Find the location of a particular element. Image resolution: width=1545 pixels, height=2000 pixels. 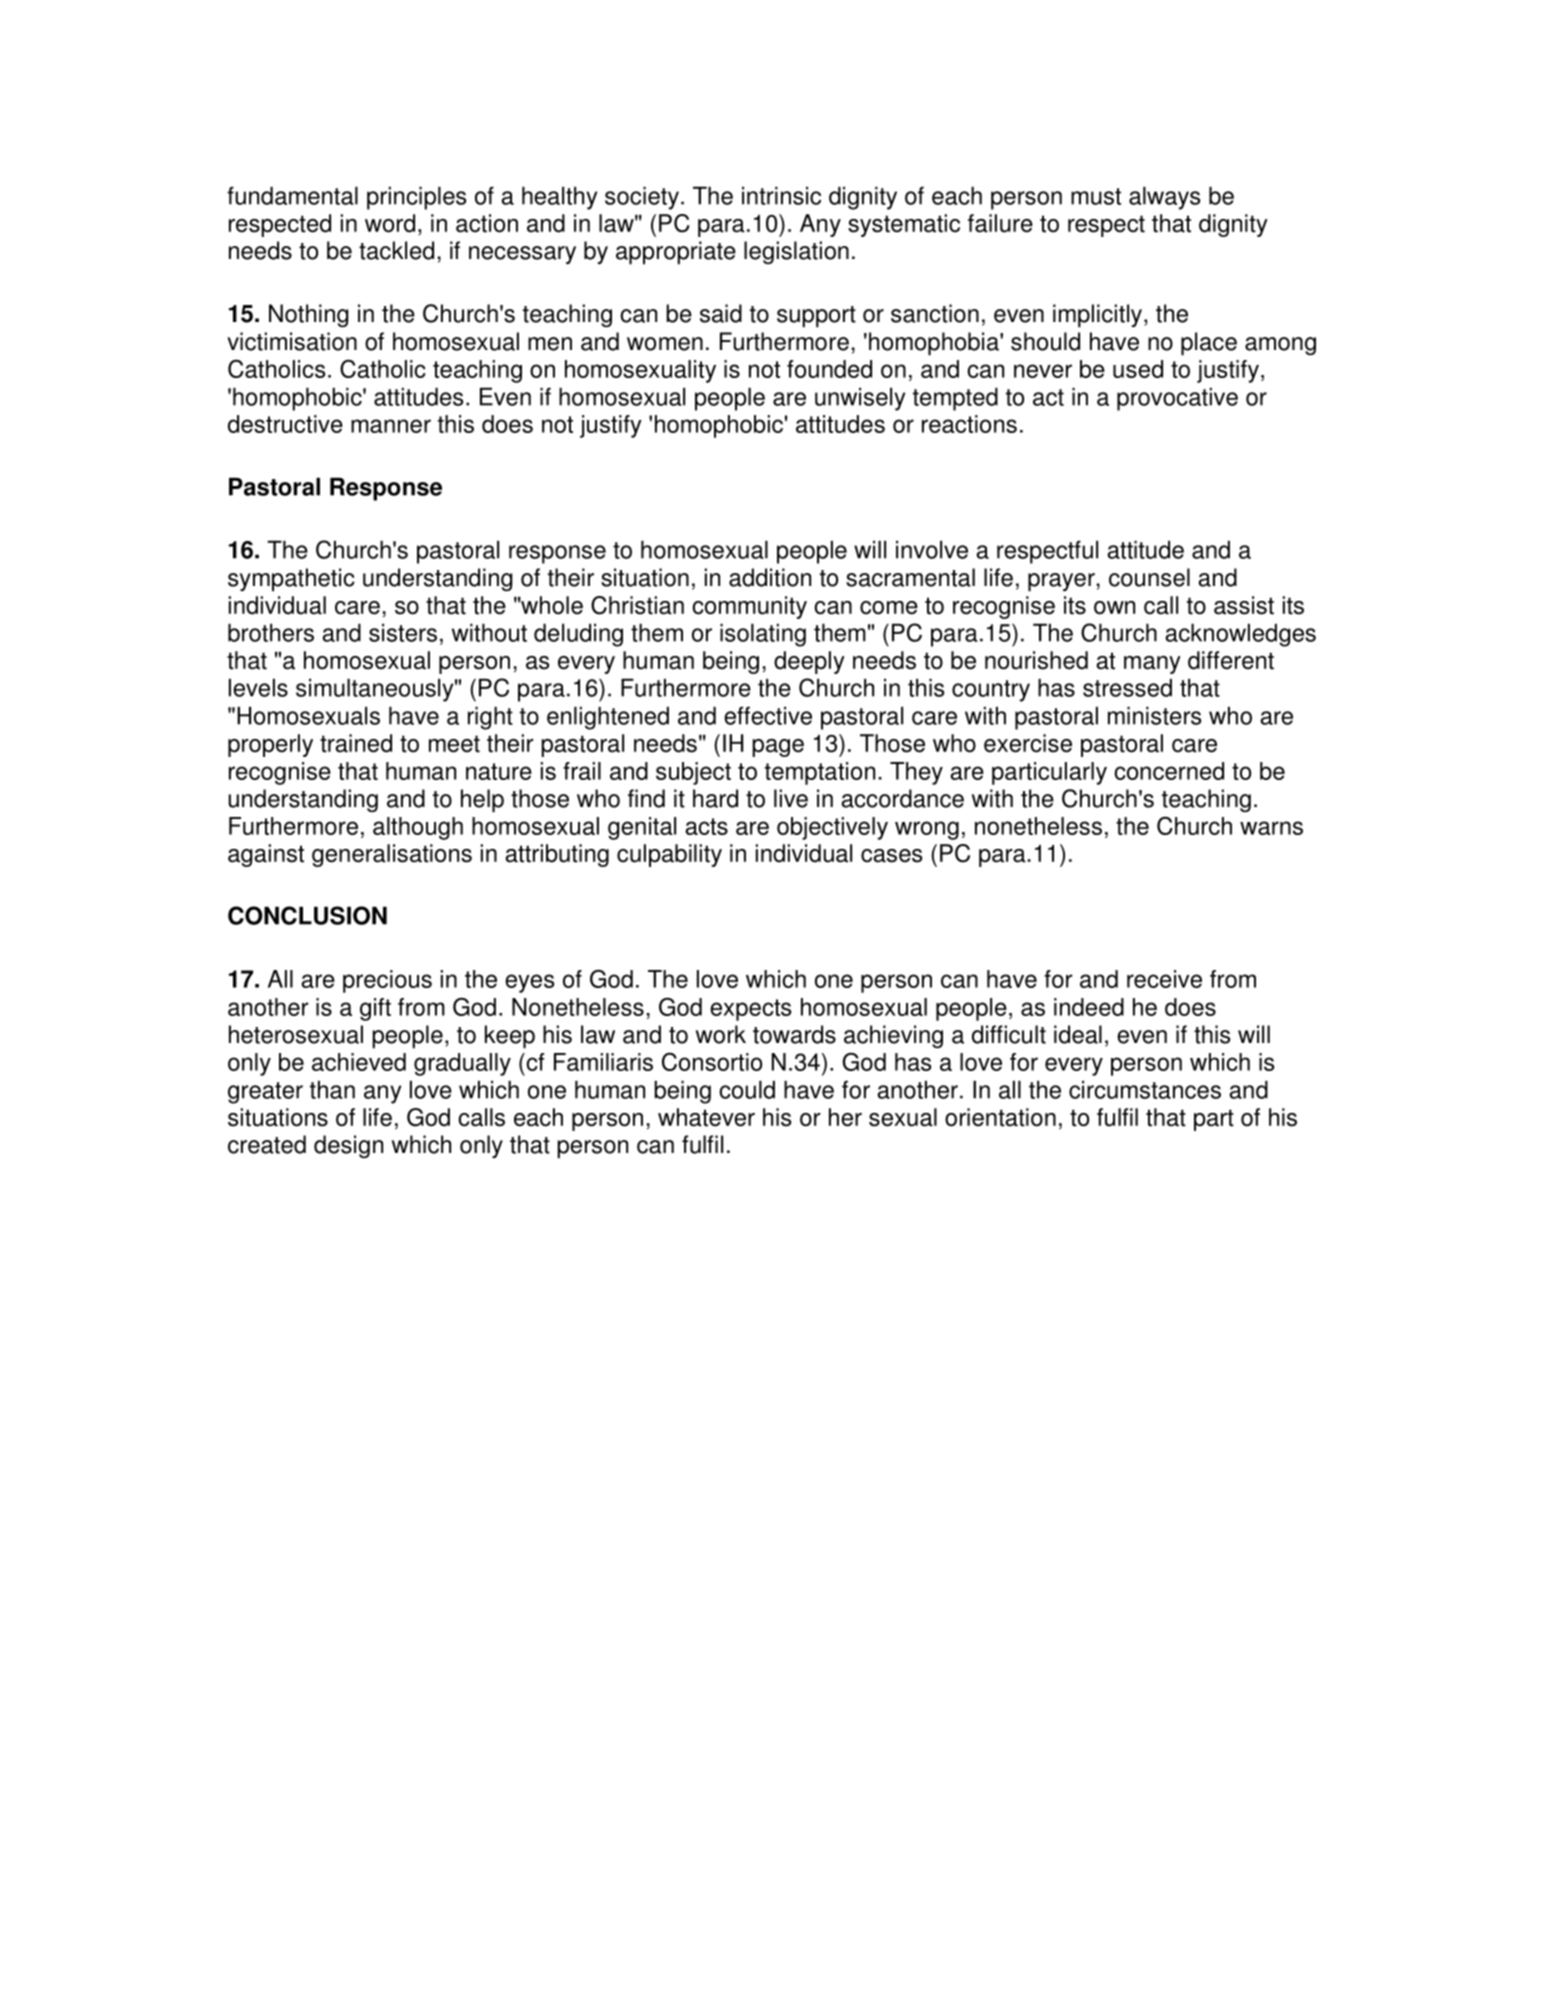

sisters is located at coordinates (403, 632).
